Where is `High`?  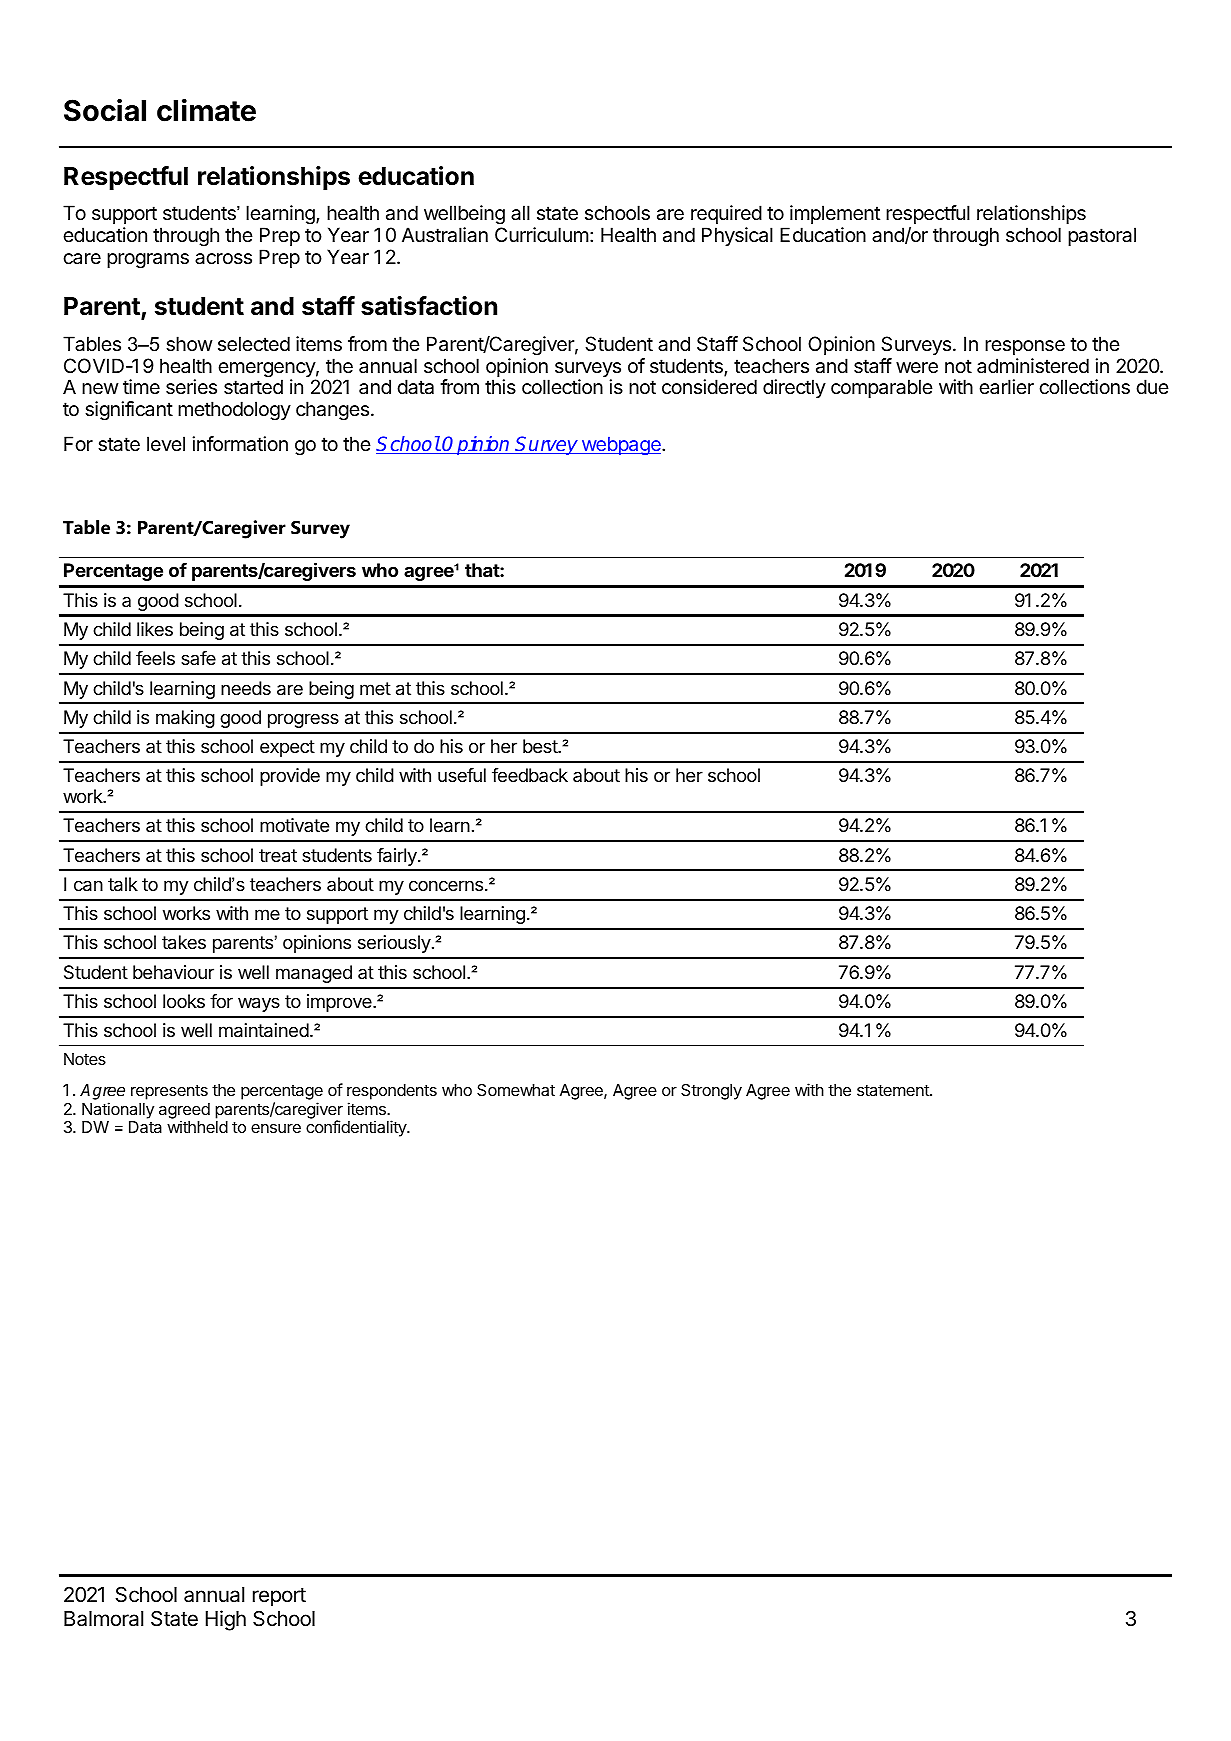 High is located at coordinates (226, 1620).
